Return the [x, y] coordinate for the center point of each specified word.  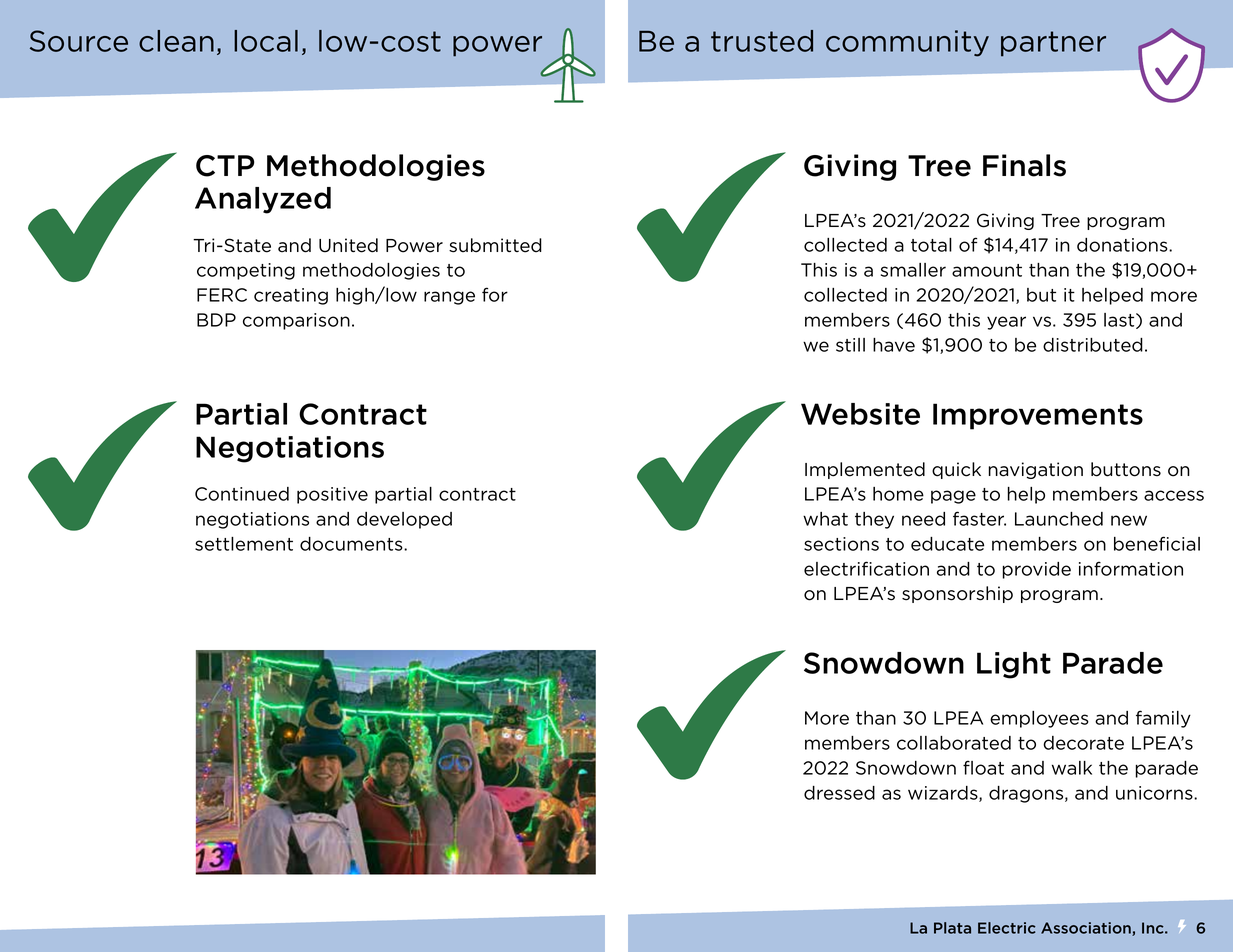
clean [176, 41]
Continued [242, 494]
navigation [1035, 470]
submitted [495, 245]
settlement [244, 544]
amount [987, 270]
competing [246, 271]
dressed [839, 793]
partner [1053, 44]
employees [1039, 719]
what [825, 519]
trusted [762, 41]
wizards [944, 794]
